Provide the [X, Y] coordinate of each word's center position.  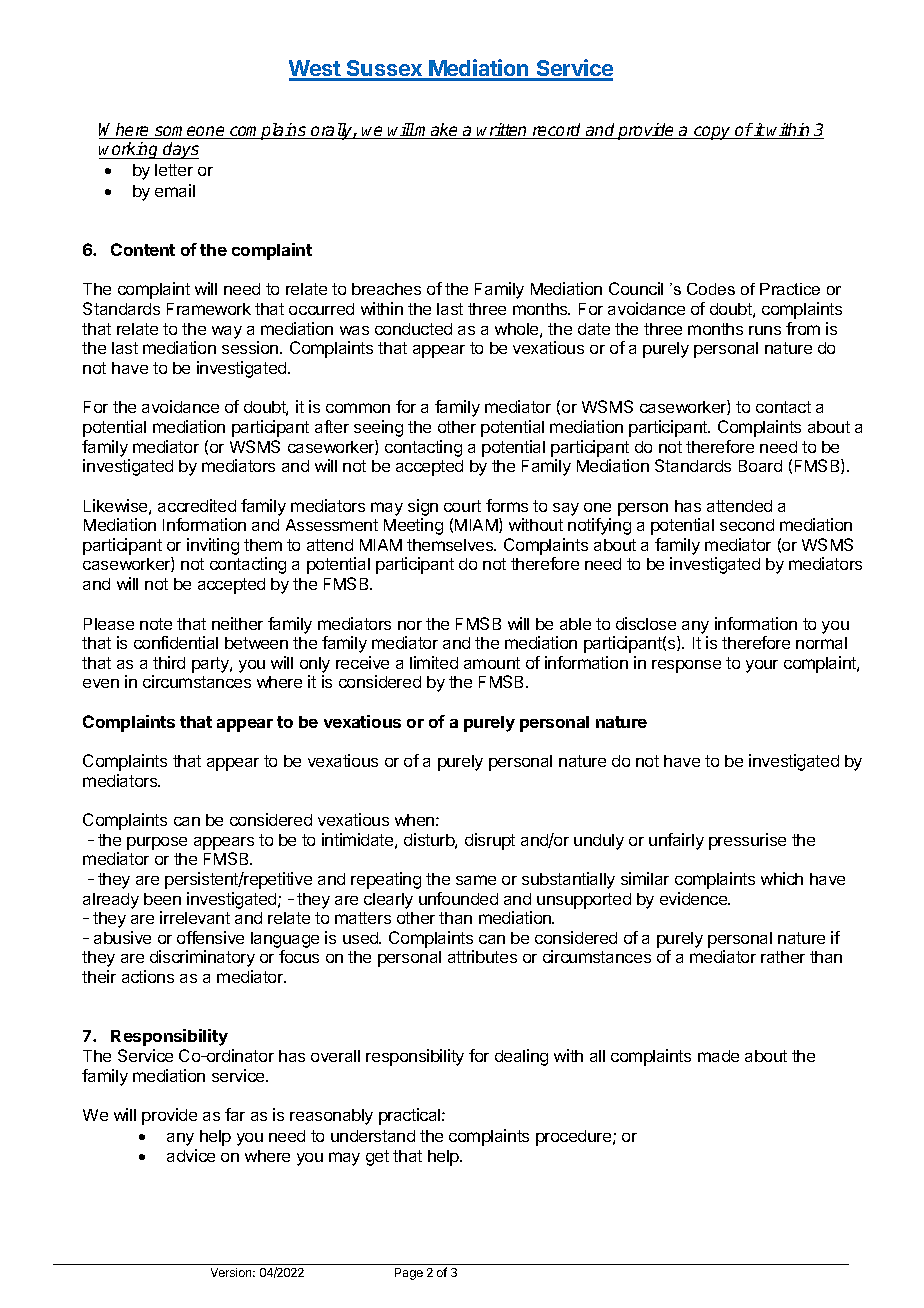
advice [191, 1155]
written [503, 131]
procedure [575, 1138]
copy [713, 133]
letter [174, 170]
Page [409, 1274]
